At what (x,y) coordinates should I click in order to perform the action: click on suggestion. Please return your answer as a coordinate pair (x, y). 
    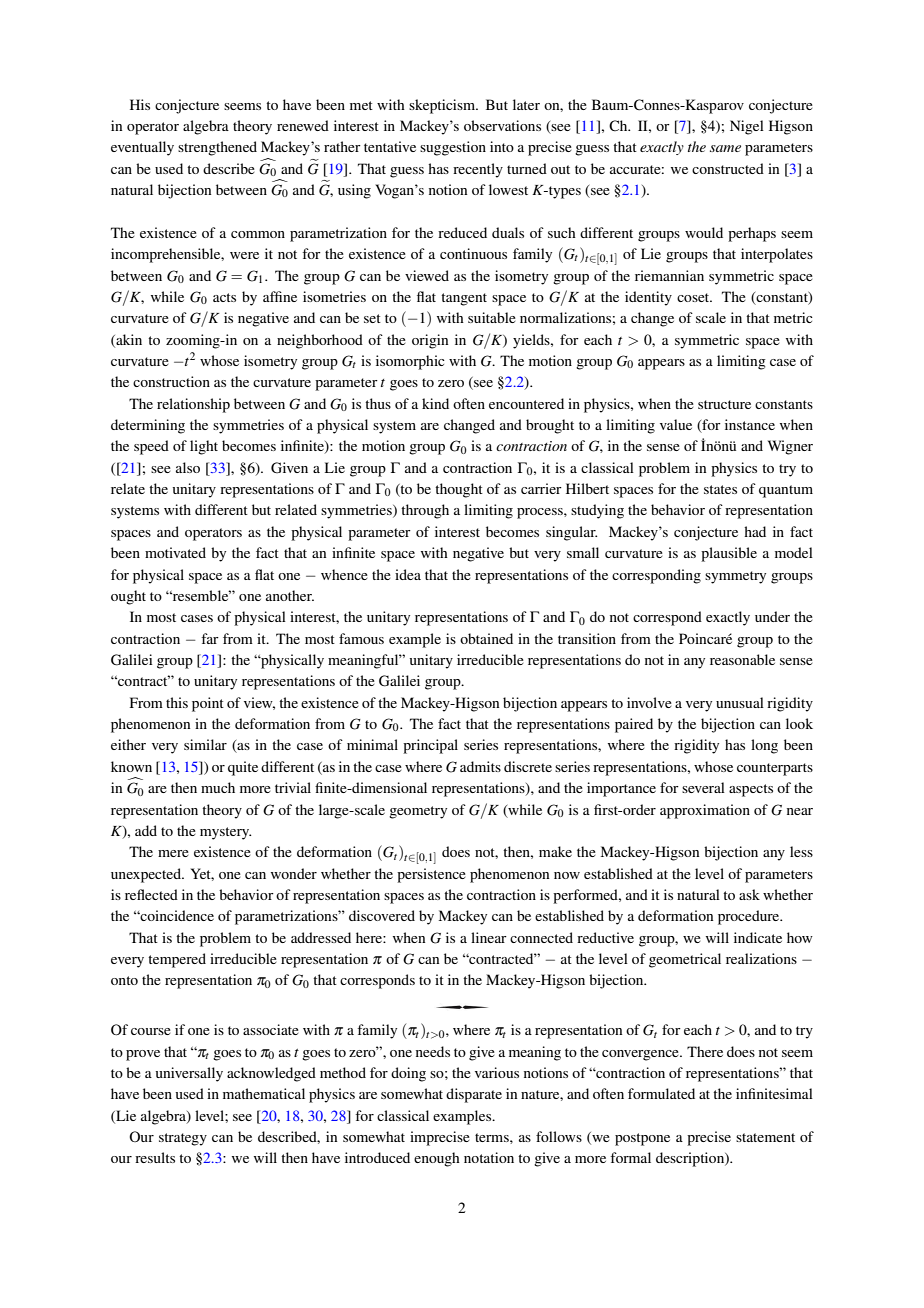
    Looking at the image, I should click on (453, 148).
